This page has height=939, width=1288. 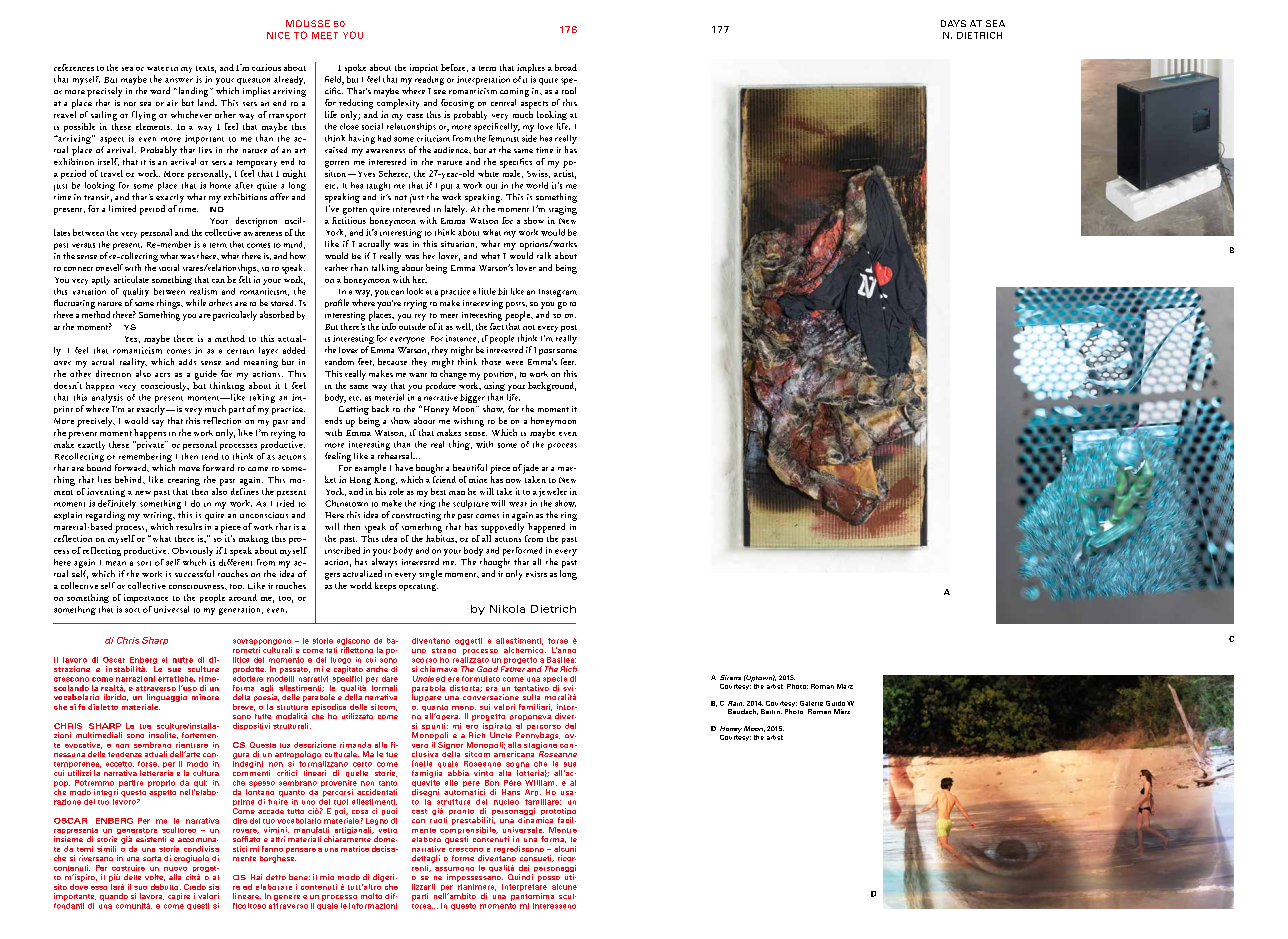 What do you see at coordinates (483, 80) in the page?
I see `interpretation` at bounding box center [483, 80].
